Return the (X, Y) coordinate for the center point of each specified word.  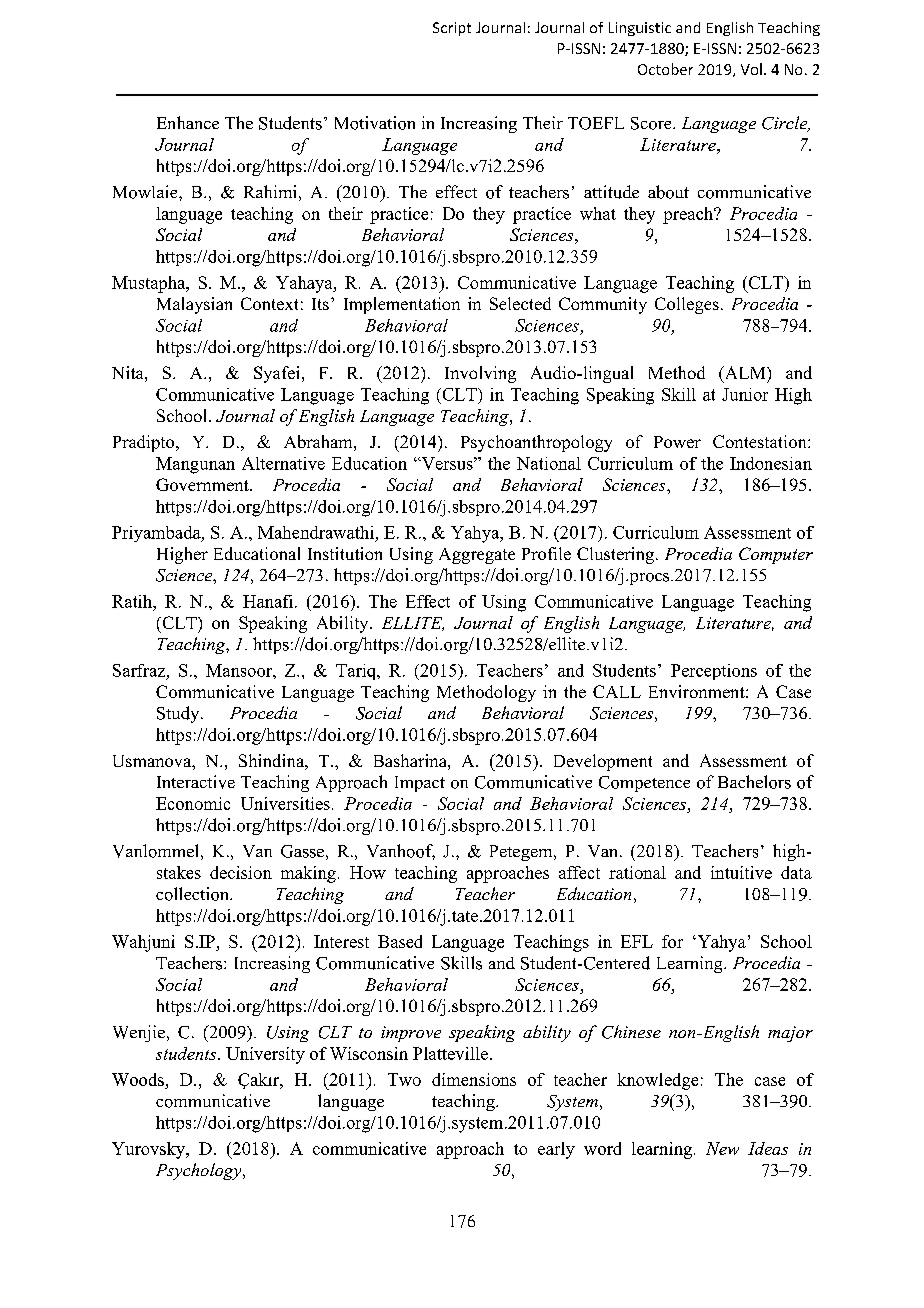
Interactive (196, 782)
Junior (745, 394)
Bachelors (754, 782)
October (665, 69)
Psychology (200, 1171)
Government (203, 484)
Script (452, 29)
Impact (420, 784)
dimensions (474, 1079)
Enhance (188, 122)
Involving (480, 374)
